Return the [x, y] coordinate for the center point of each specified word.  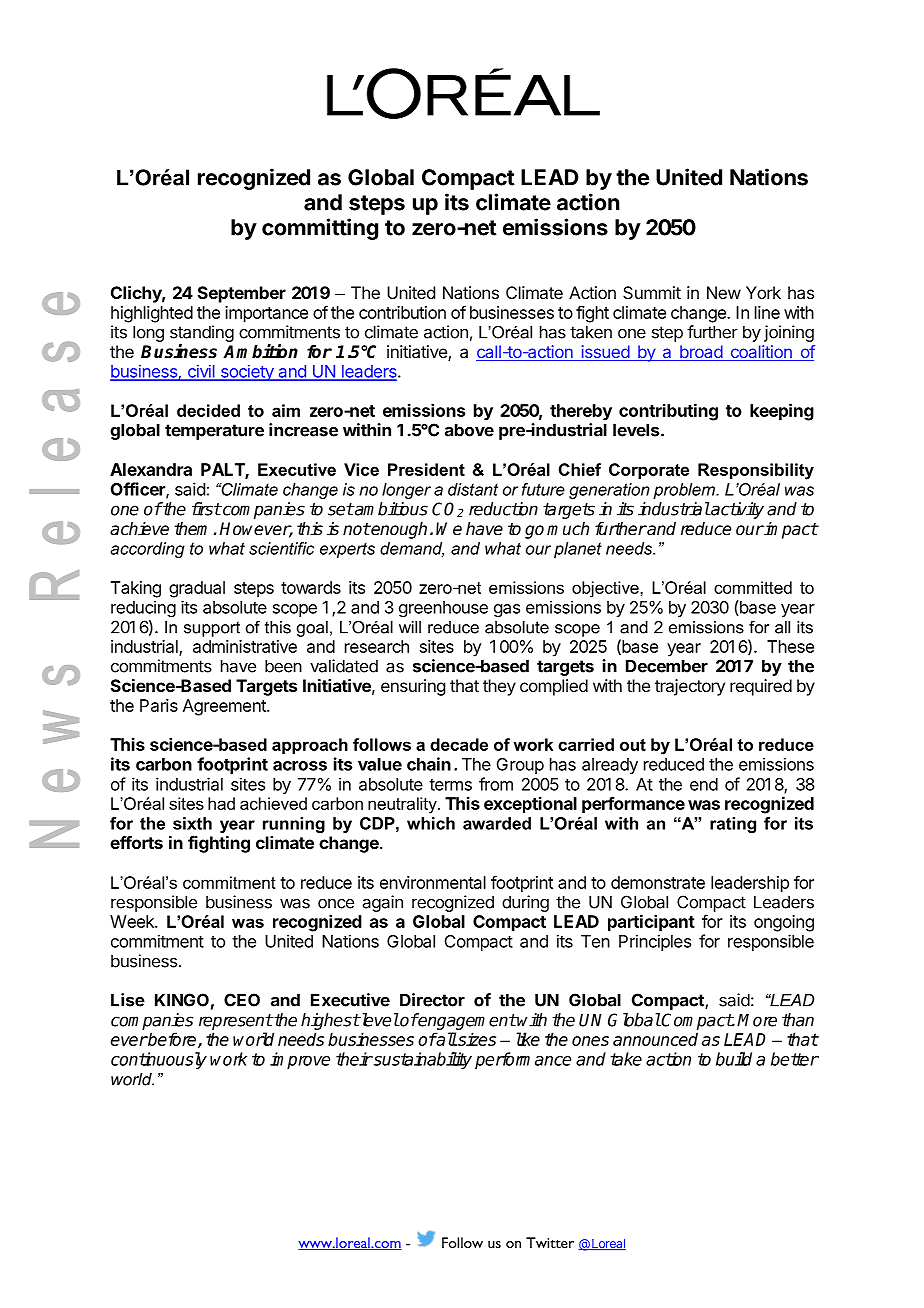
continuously [159, 1060]
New [724, 292]
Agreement [225, 707]
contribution [402, 312]
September [242, 294]
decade [459, 744]
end [704, 784]
